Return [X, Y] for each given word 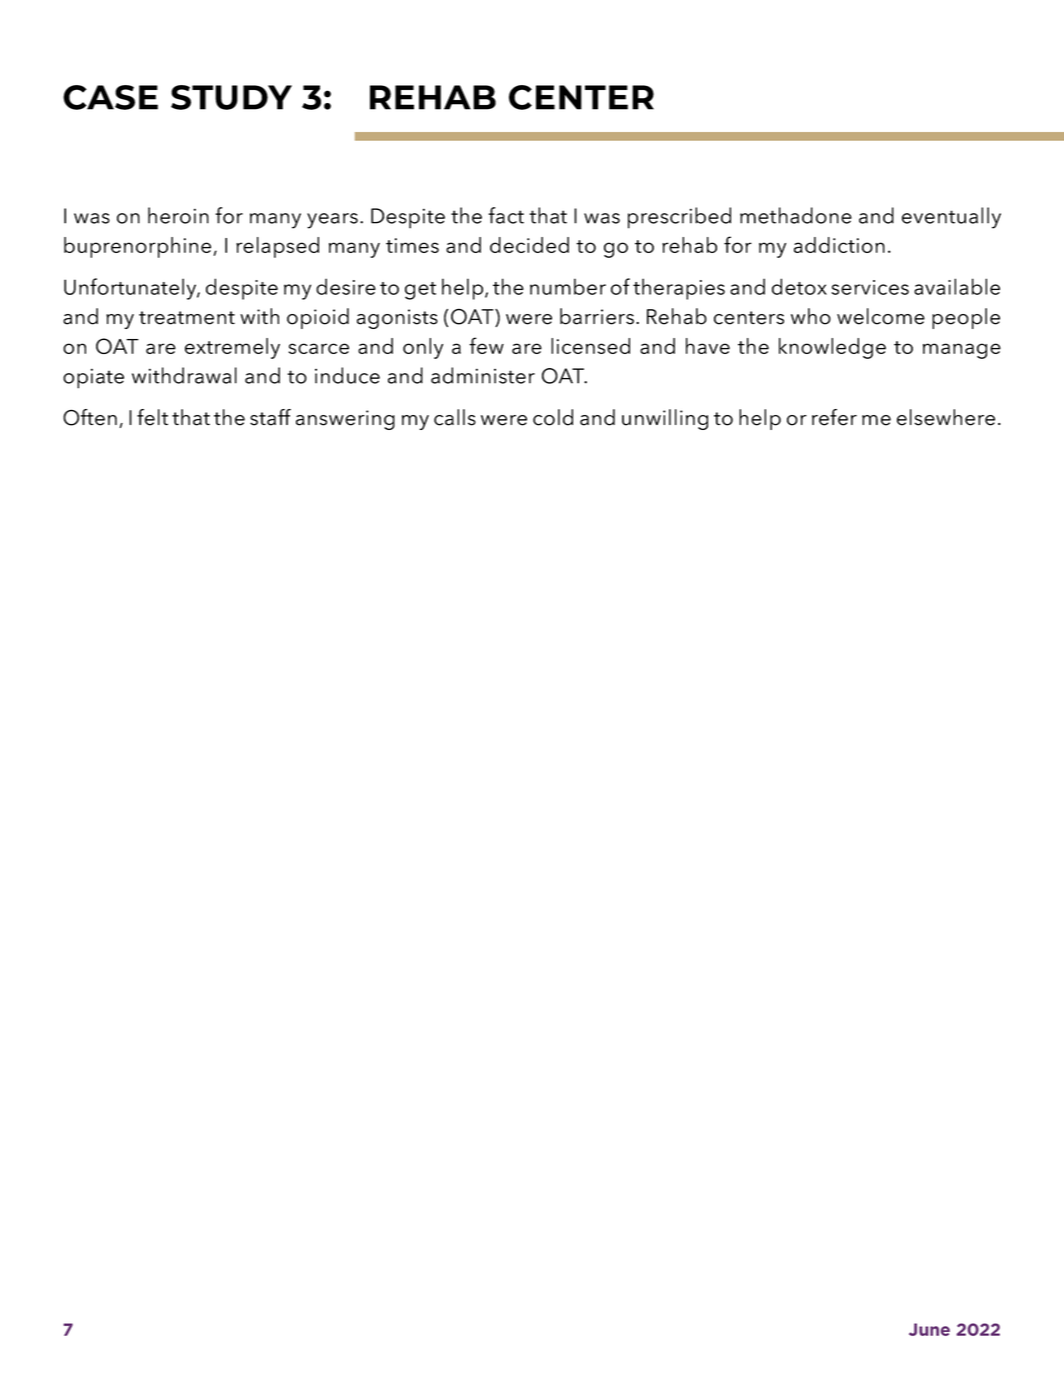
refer [834, 417]
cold [553, 417]
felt [152, 417]
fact [506, 215]
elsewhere [946, 417]
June [929, 1329]
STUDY [231, 97]
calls [455, 417]
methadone [796, 215]
